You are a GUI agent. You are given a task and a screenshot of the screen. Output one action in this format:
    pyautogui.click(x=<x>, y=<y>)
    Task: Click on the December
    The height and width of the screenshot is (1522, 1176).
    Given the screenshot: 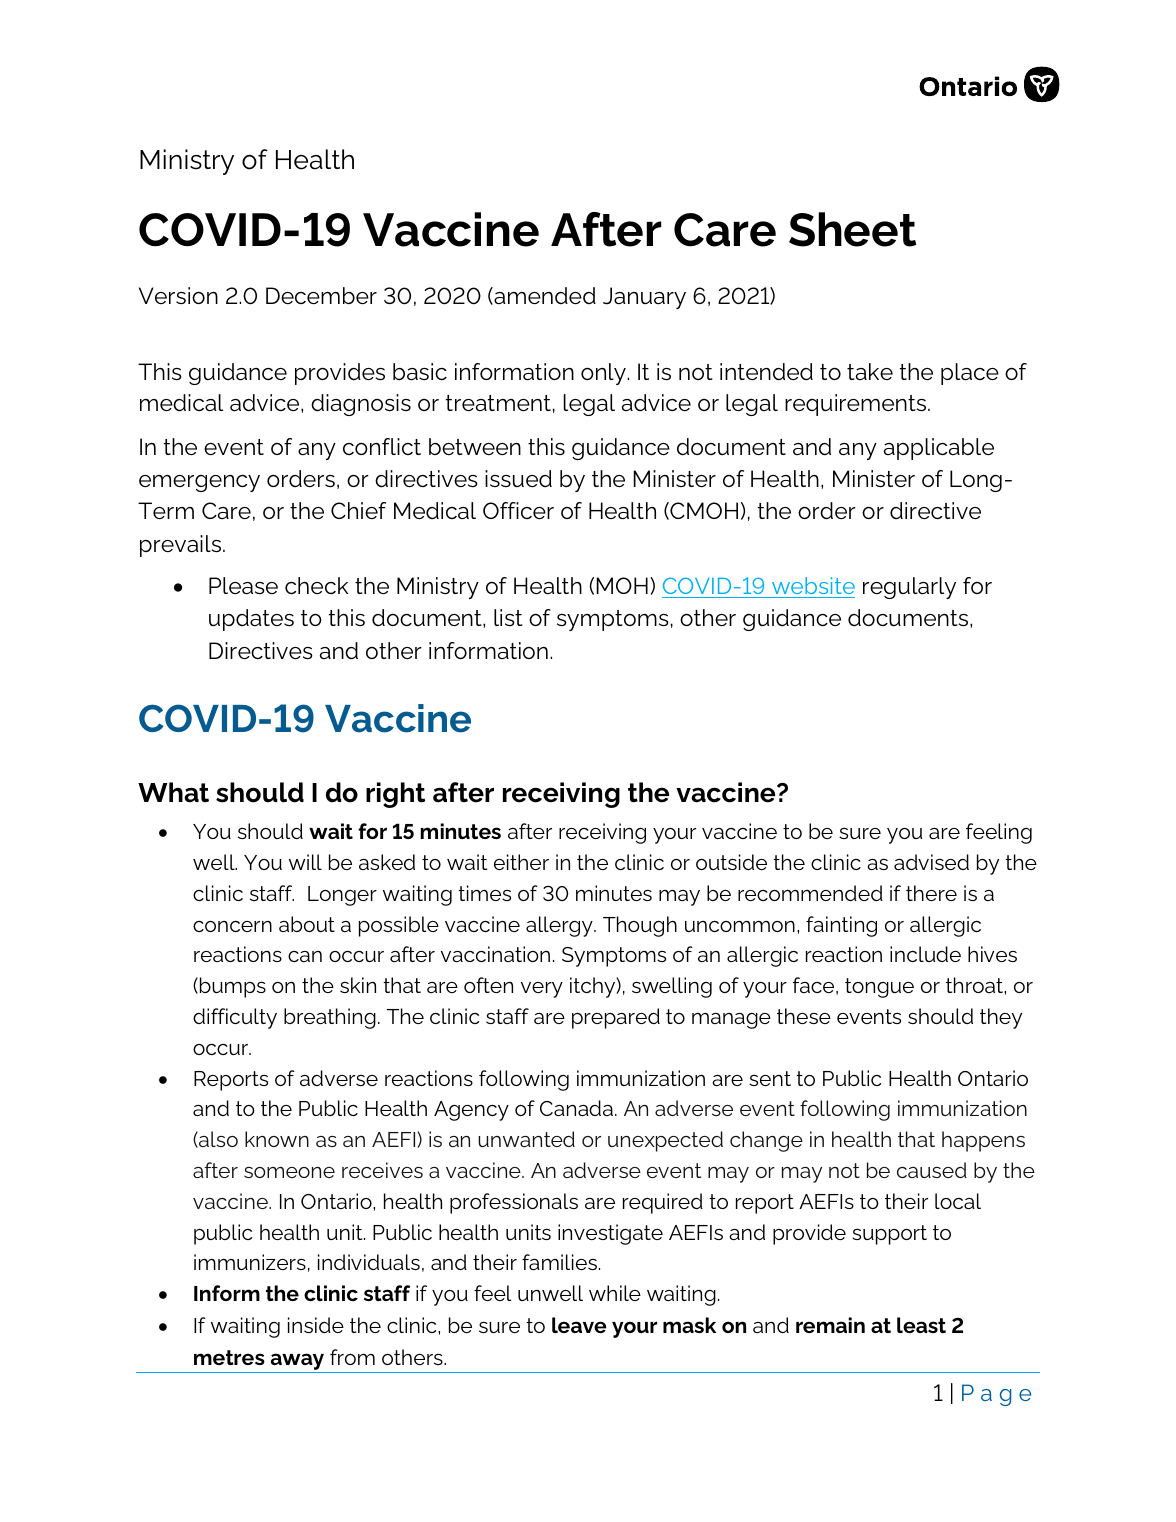 What is the action you would take?
    pyautogui.click(x=321, y=296)
